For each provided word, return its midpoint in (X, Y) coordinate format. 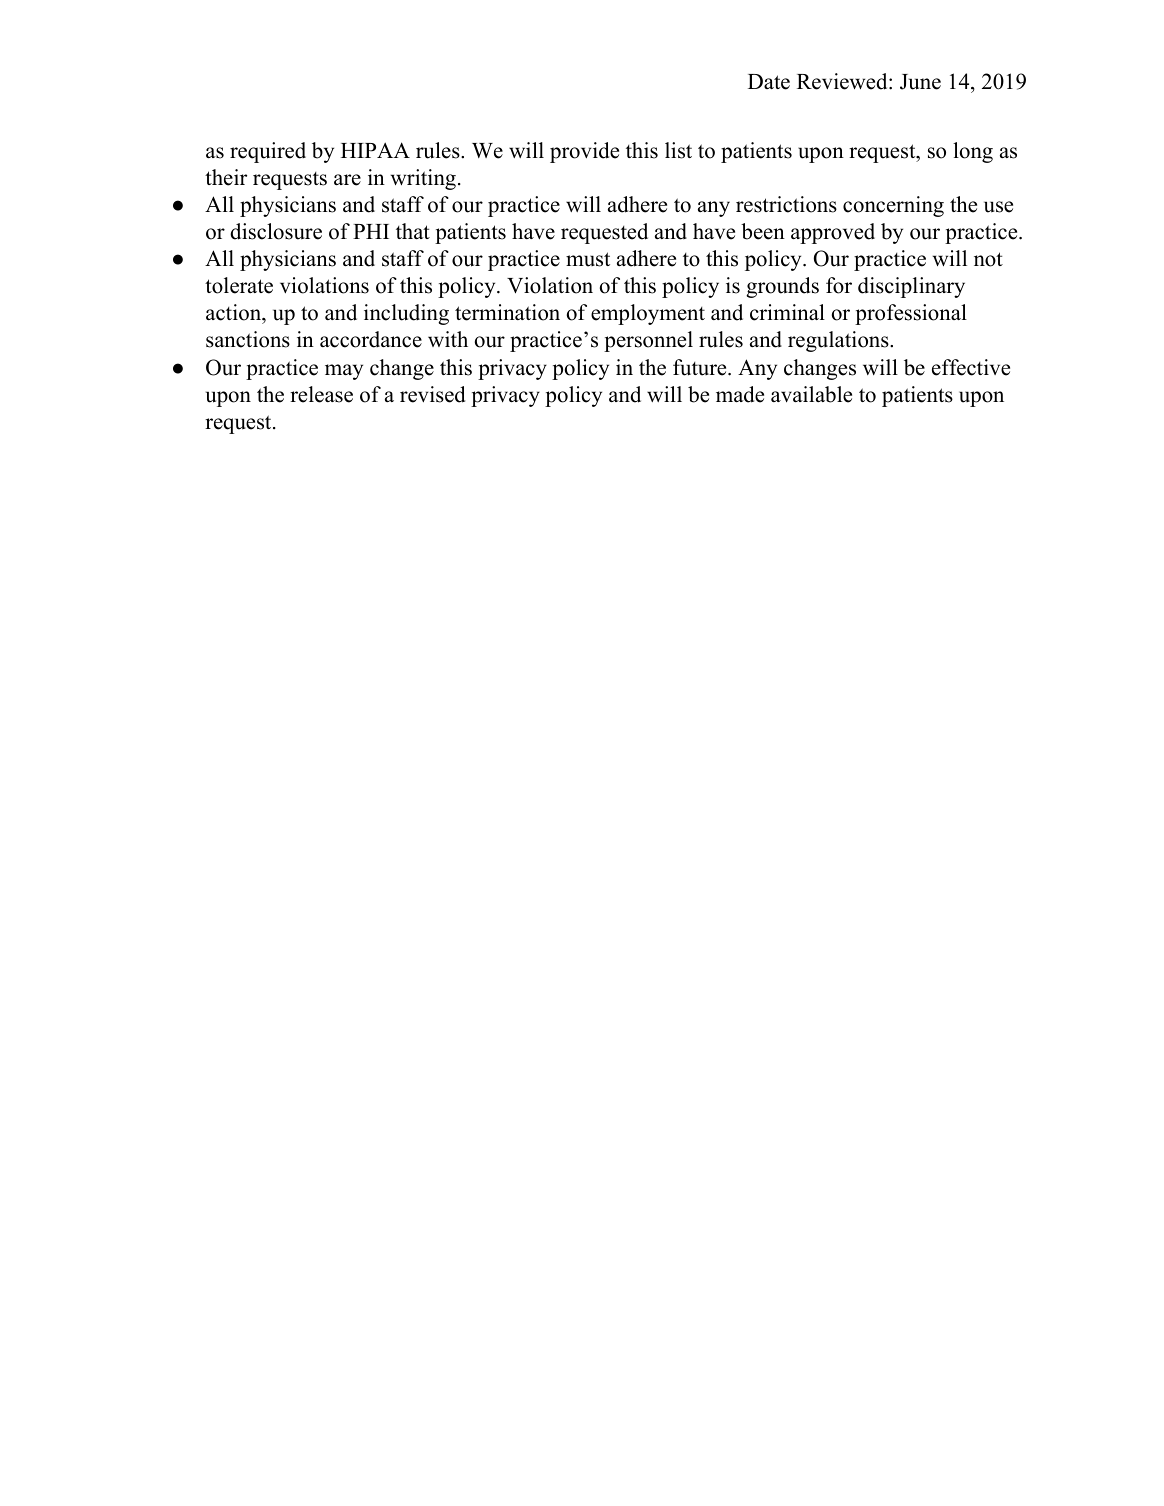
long (973, 152)
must (588, 259)
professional (911, 314)
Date (769, 82)
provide (584, 152)
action (234, 314)
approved (833, 233)
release (321, 394)
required (268, 152)
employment (648, 314)
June (920, 82)
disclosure (276, 231)
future (699, 367)
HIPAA (375, 150)
